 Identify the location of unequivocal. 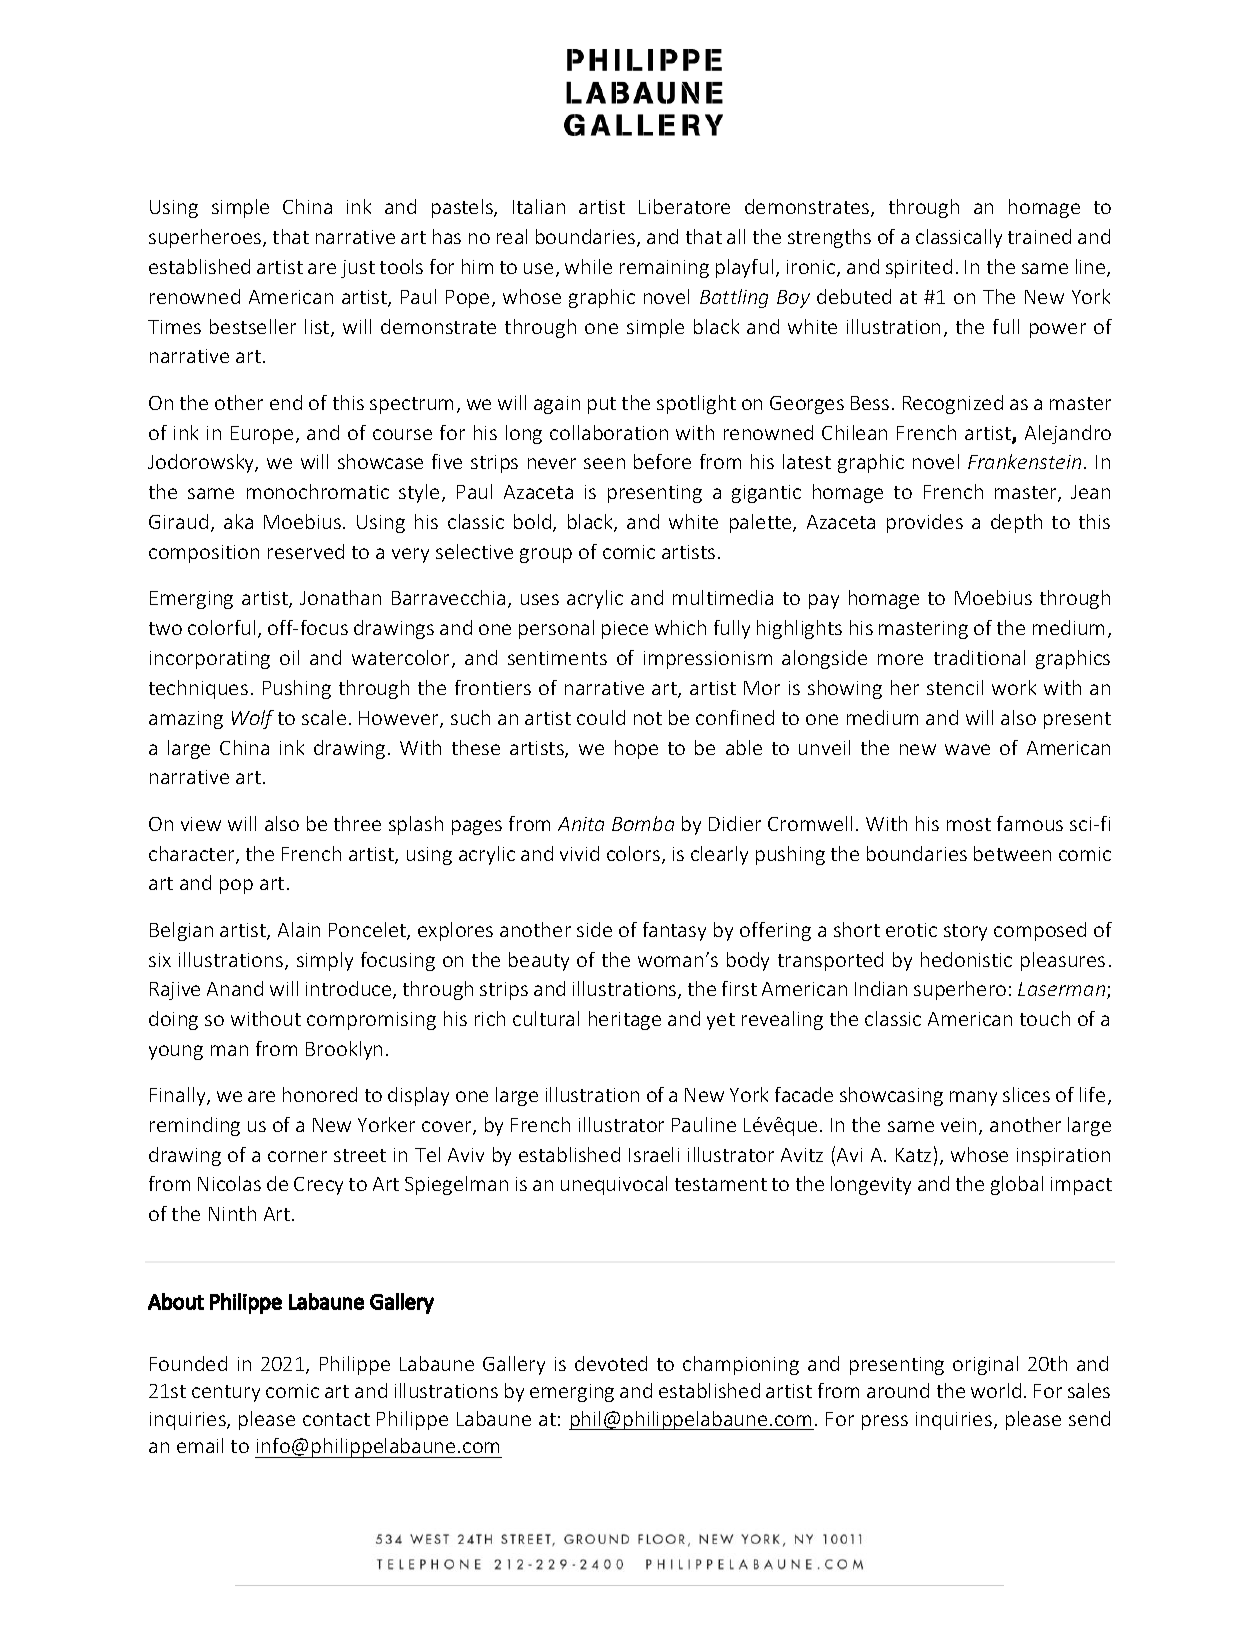
(614, 1185).
